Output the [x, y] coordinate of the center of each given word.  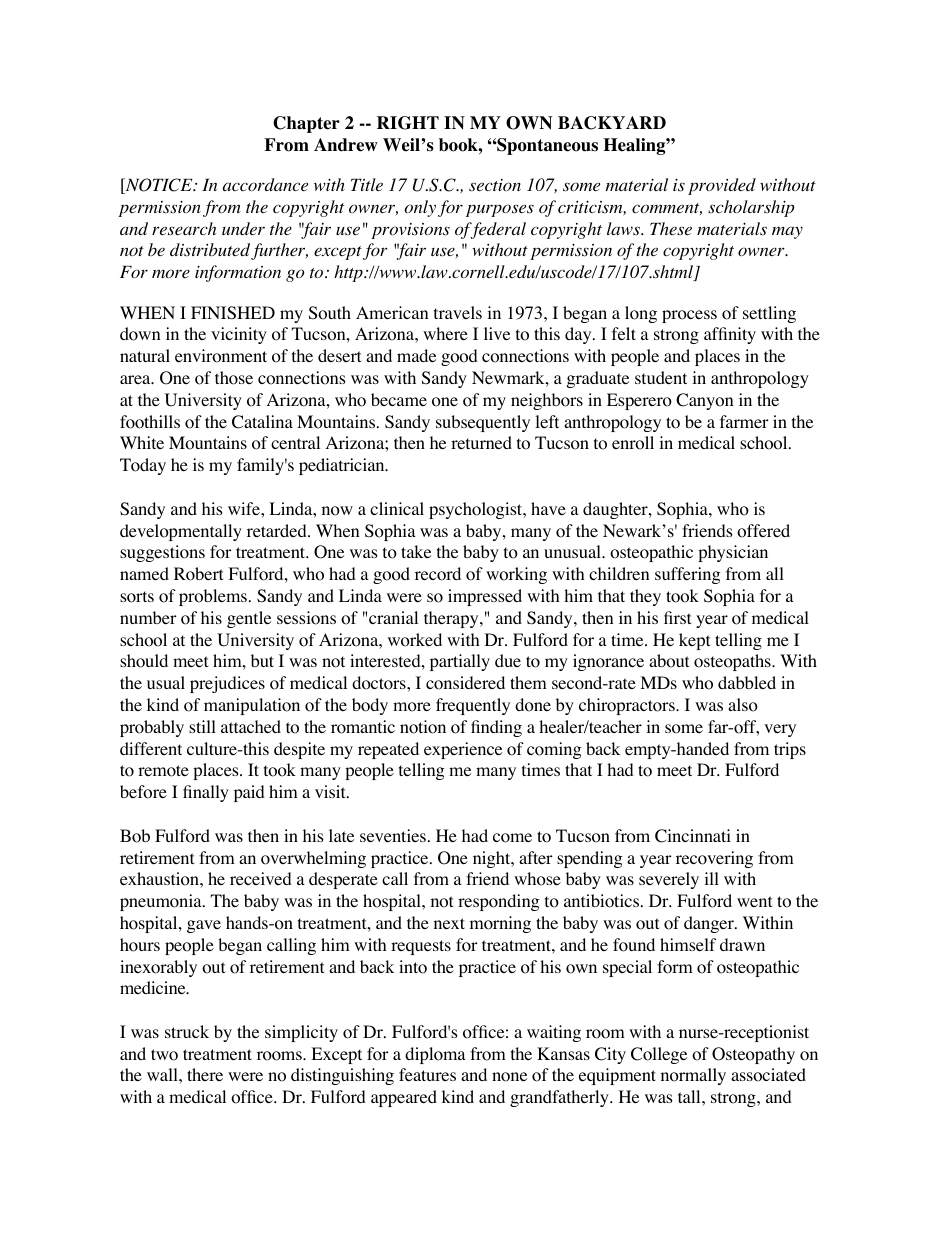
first [677, 617]
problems [213, 597]
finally [206, 793]
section [495, 185]
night [493, 859]
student [661, 377]
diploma [435, 1055]
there [205, 1074]
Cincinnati [693, 836]
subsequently [483, 423]
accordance [265, 184]
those [234, 378]
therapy [452, 619]
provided [722, 186]
